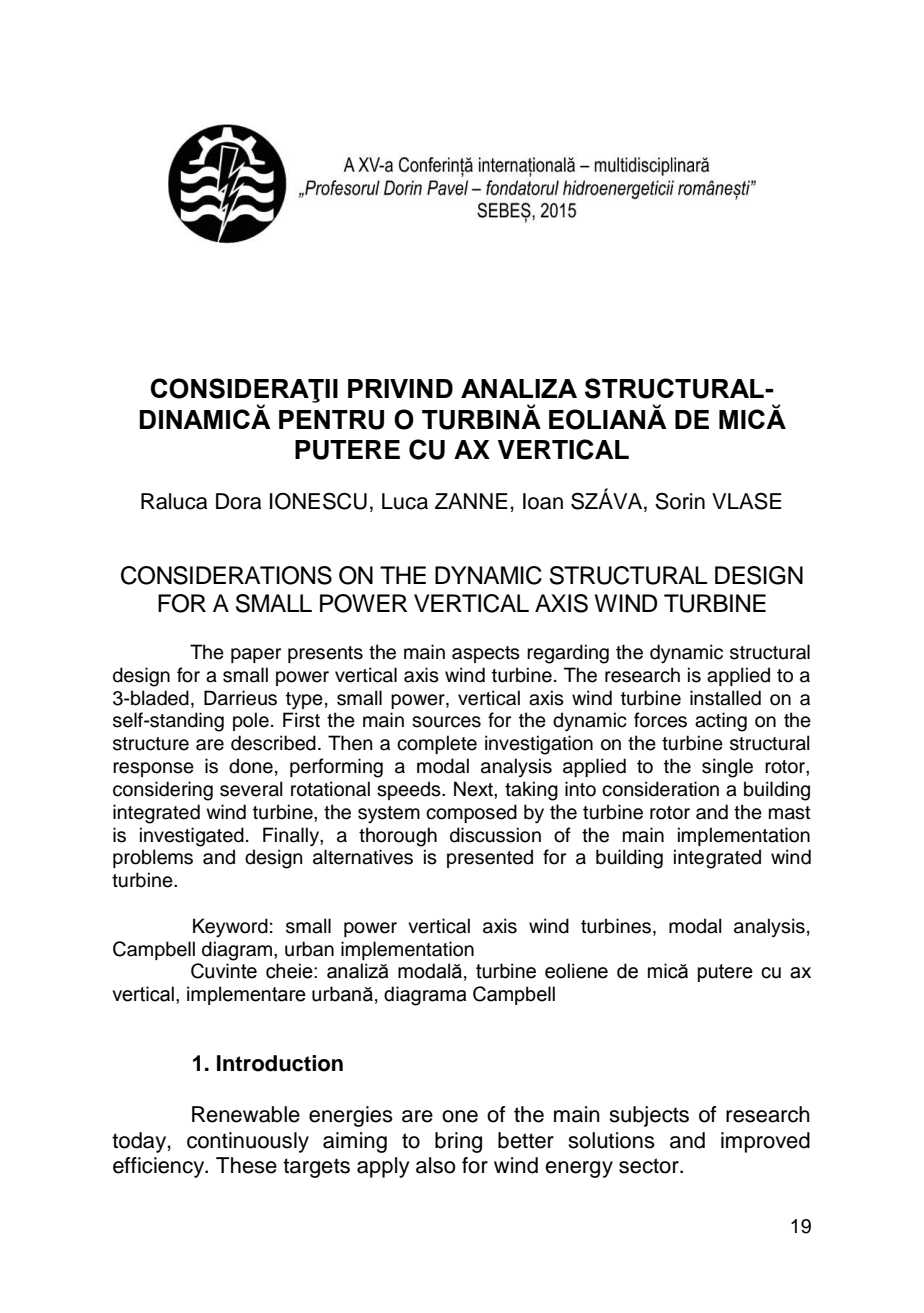  What do you see at coordinates (680, 501) in the screenshot?
I see `Sorin` at bounding box center [680, 501].
